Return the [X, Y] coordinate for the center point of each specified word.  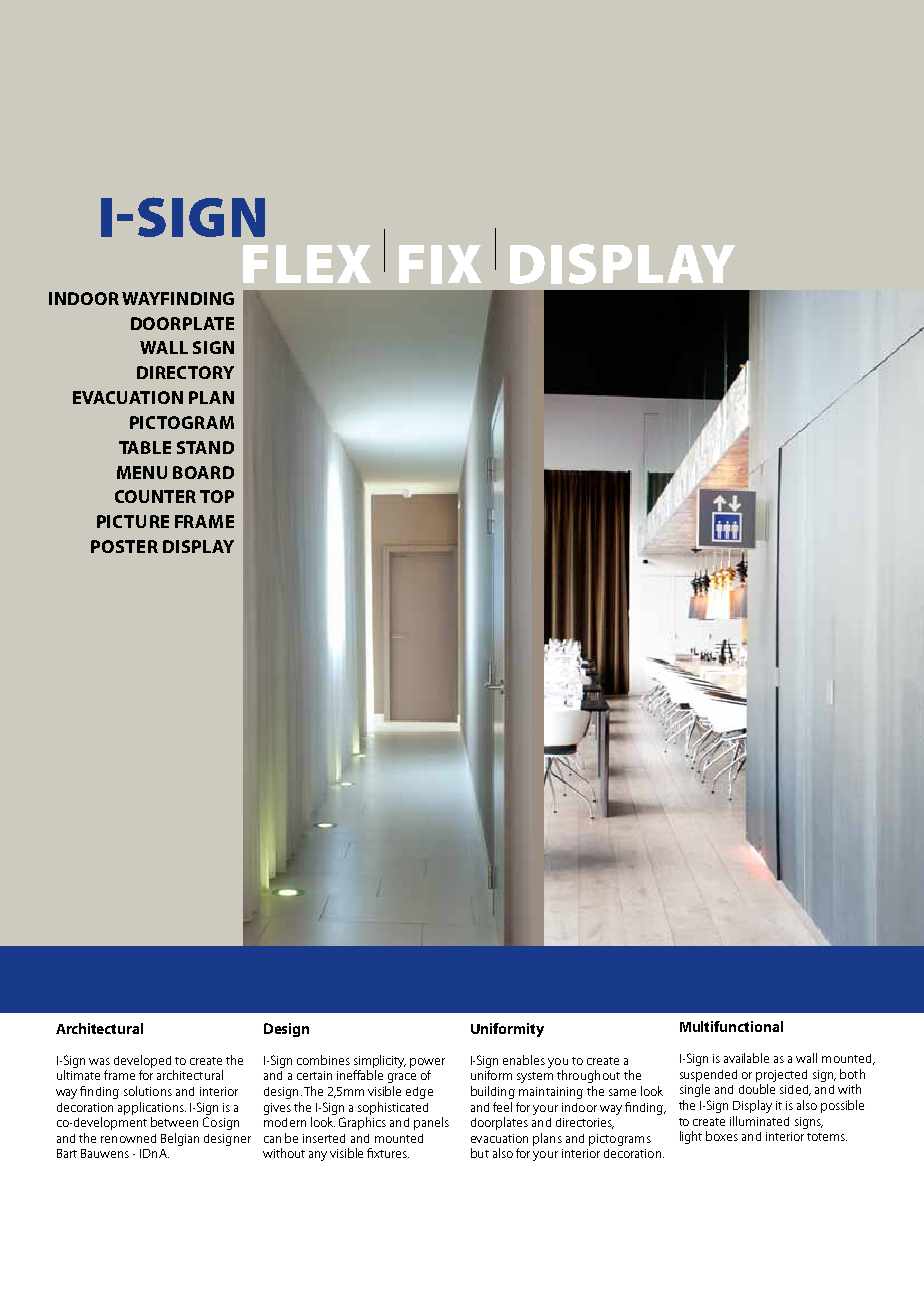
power [427, 1063]
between [174, 1122]
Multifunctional [731, 1026]
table [145, 447]
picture [133, 521]
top [217, 496]
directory [185, 372]
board [203, 472]
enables [524, 1060]
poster [124, 546]
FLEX [307, 264]
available [746, 1058]
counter [155, 496]
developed [142, 1061]
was [99, 1061]
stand [205, 447]
